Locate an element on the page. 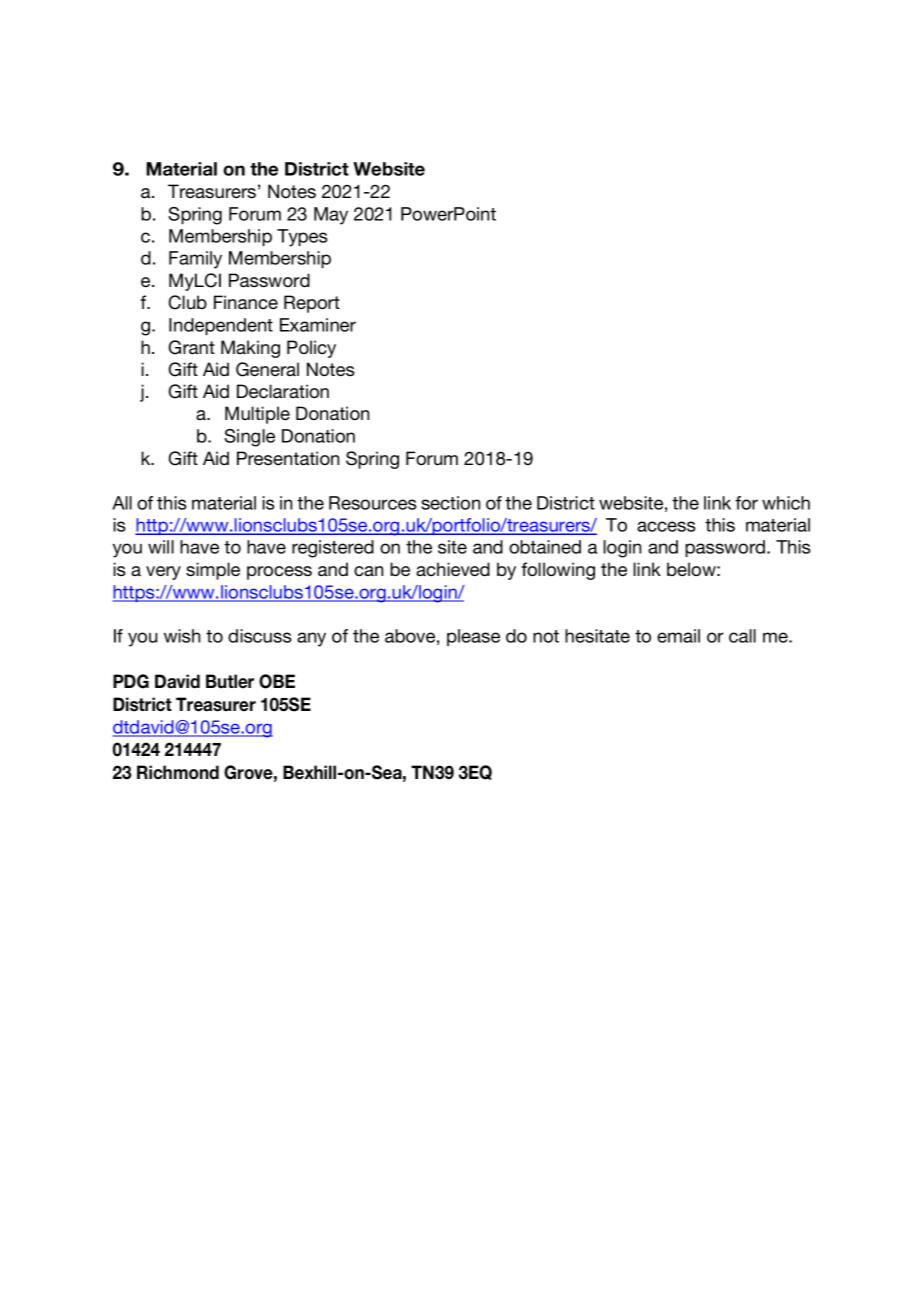 This document has height=1308, width=924. discuss is located at coordinates (260, 636).
